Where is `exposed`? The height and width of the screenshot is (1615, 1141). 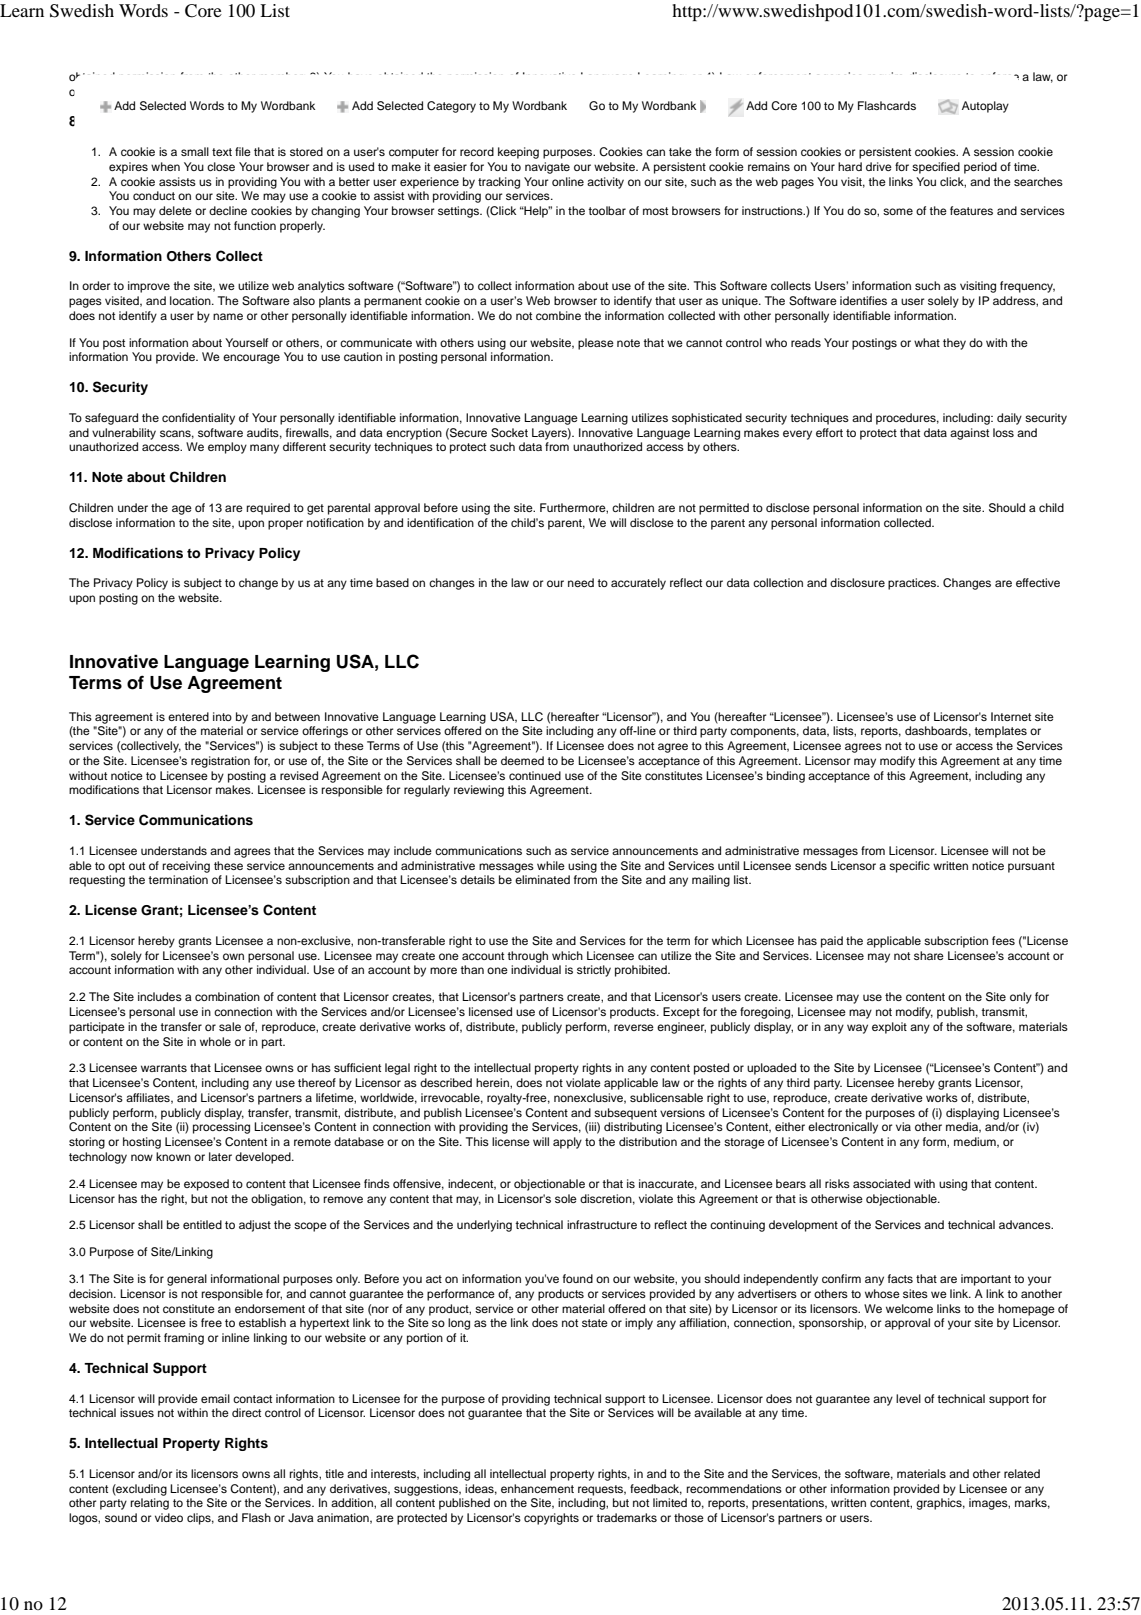
exposed is located at coordinates (206, 1185).
